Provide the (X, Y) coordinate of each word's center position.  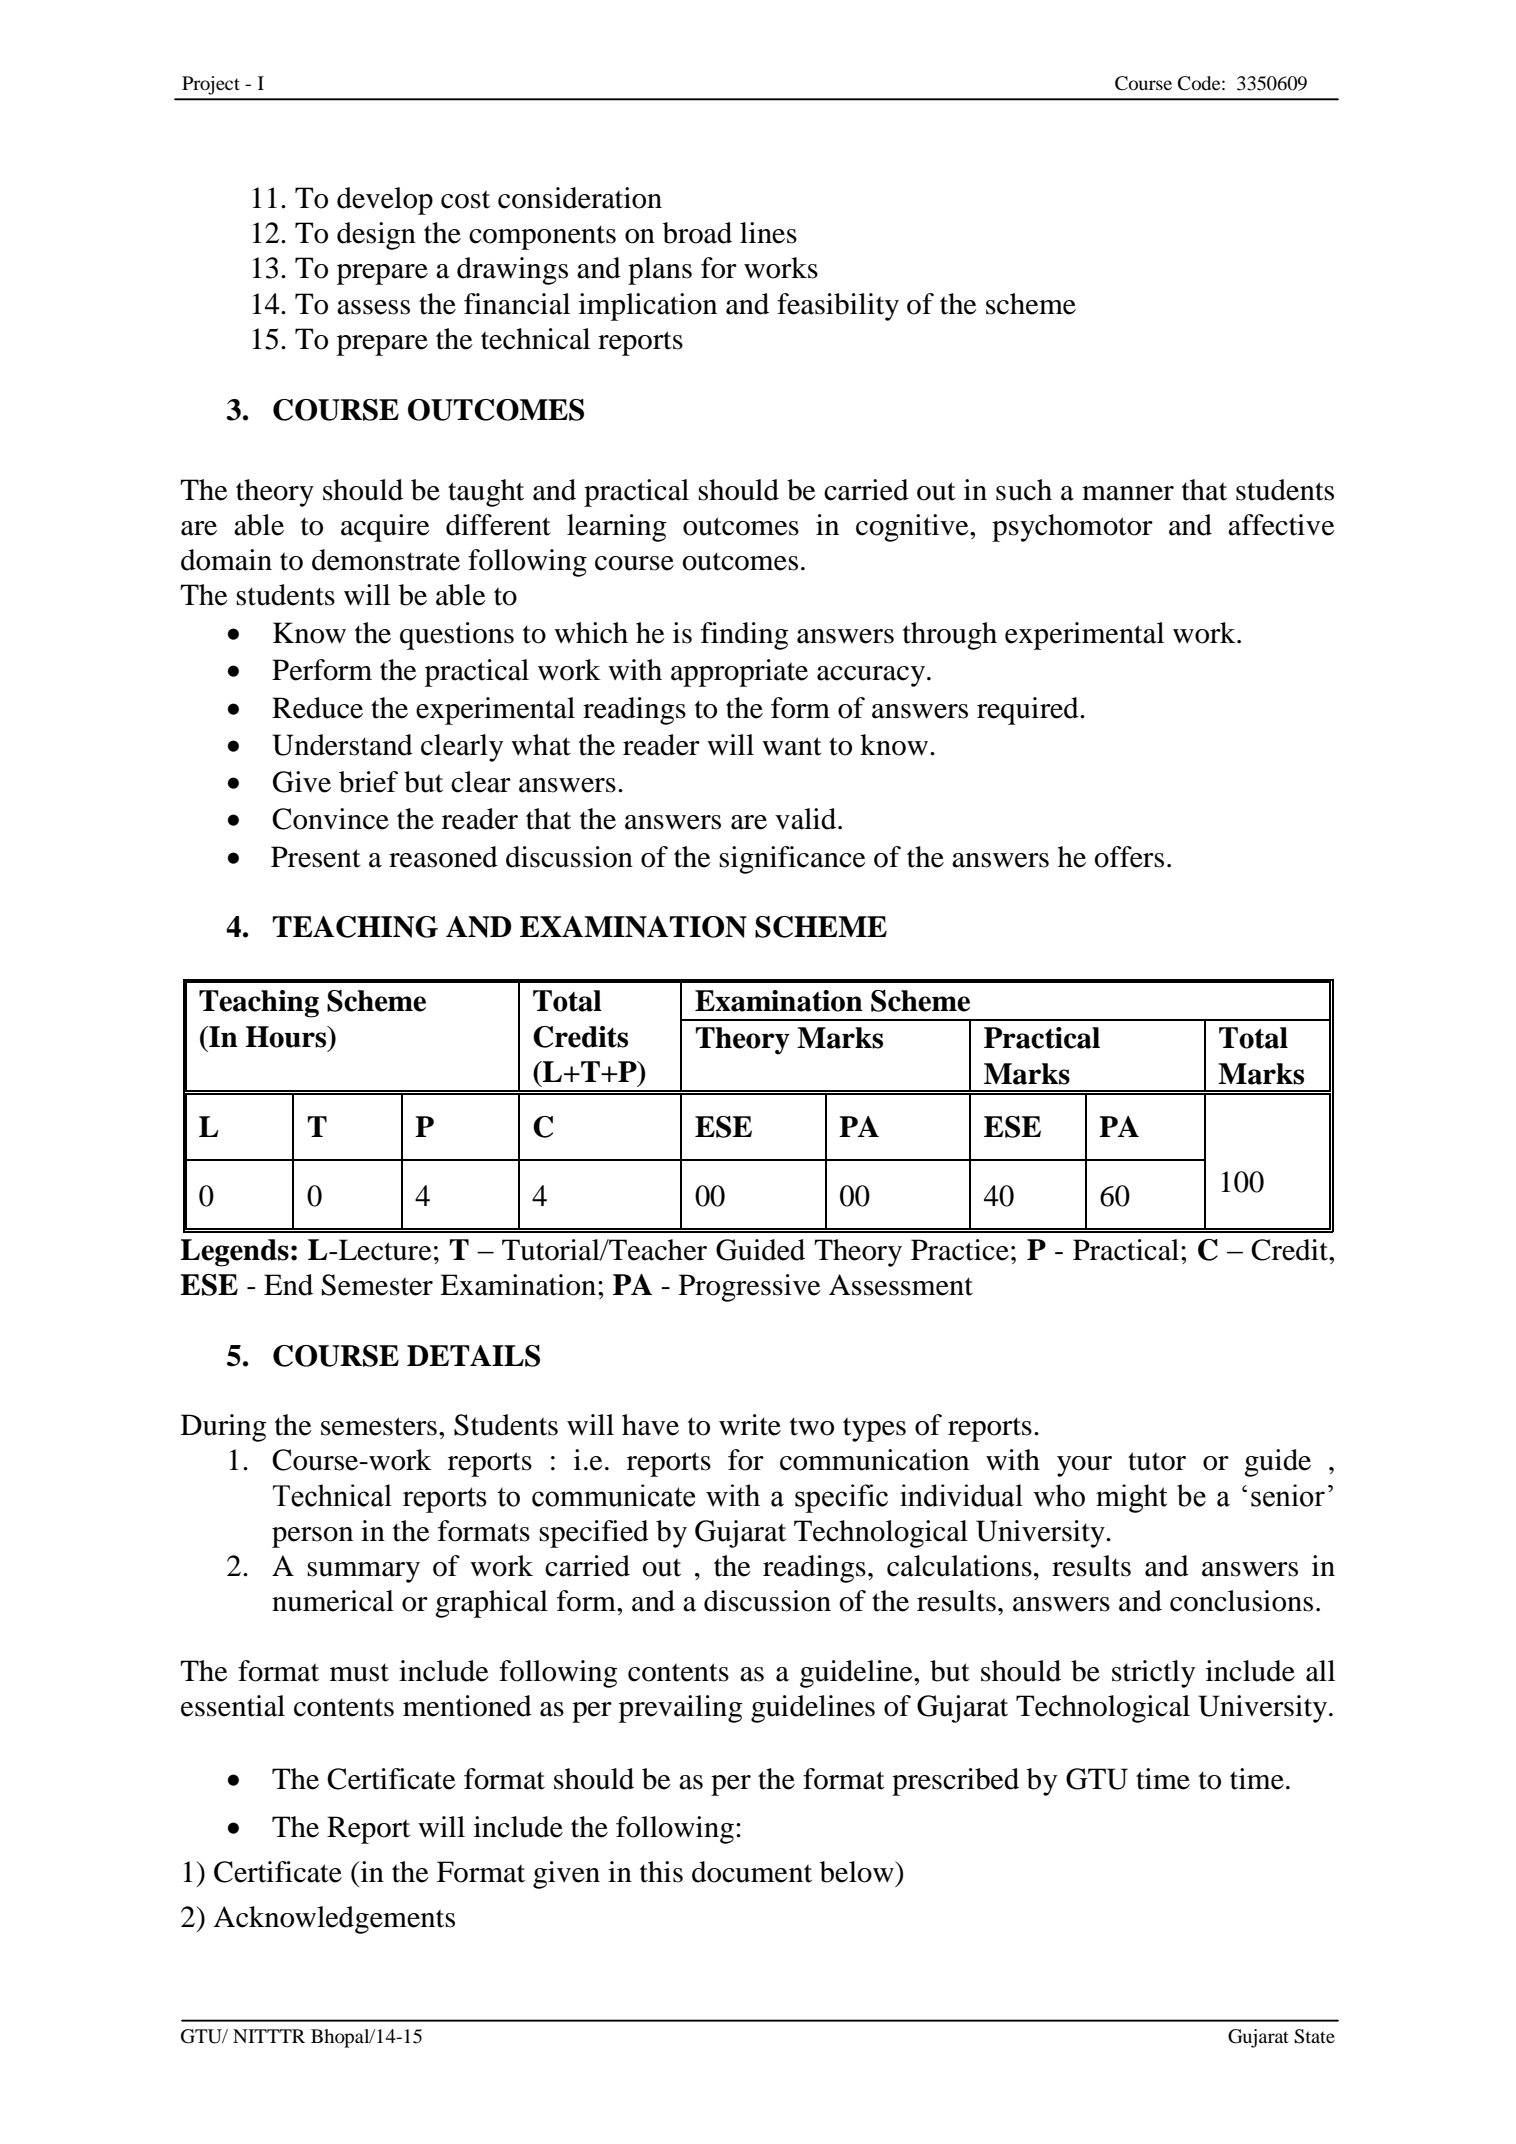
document (752, 1872)
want (792, 746)
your (1084, 1466)
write (750, 1425)
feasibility (838, 307)
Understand (342, 745)
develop (385, 201)
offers (1129, 857)
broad (697, 233)
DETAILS (473, 1356)
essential (233, 1706)
